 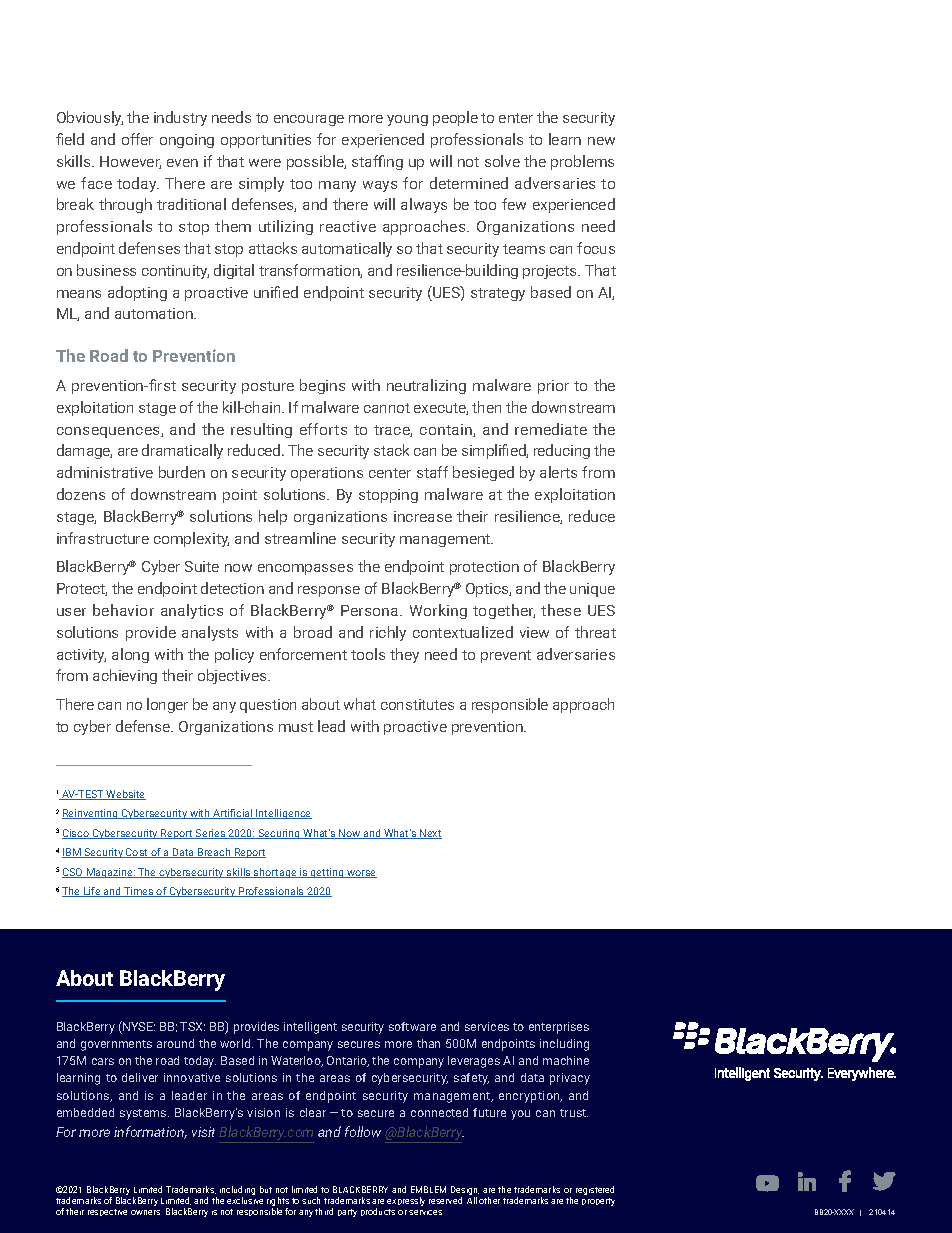 I want to click on efforts, so click(x=323, y=429).
